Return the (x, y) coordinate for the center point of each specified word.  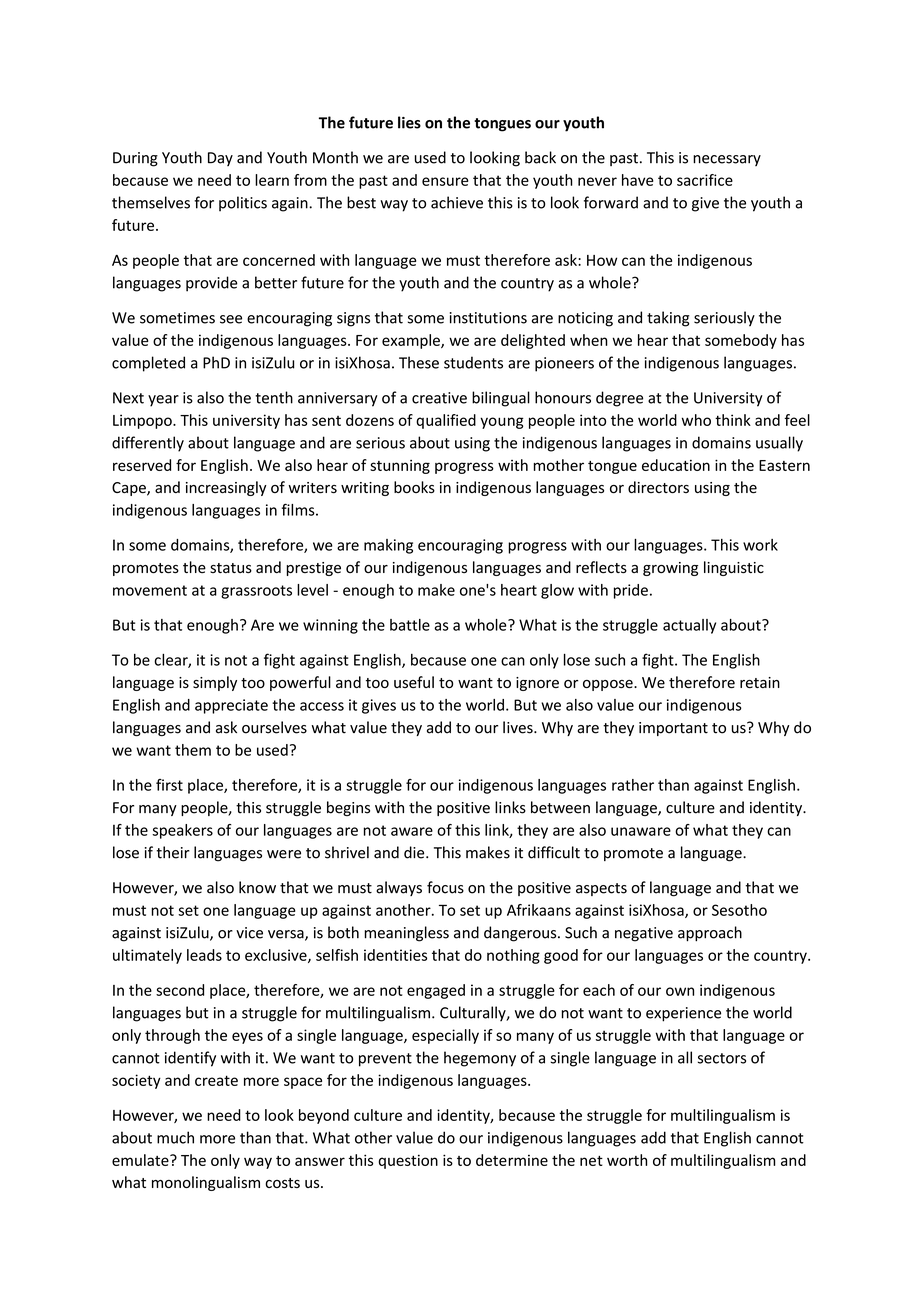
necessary (727, 160)
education (676, 465)
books (414, 487)
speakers (182, 831)
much (175, 1137)
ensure (445, 181)
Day (220, 159)
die (415, 852)
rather (633, 785)
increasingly (226, 488)
